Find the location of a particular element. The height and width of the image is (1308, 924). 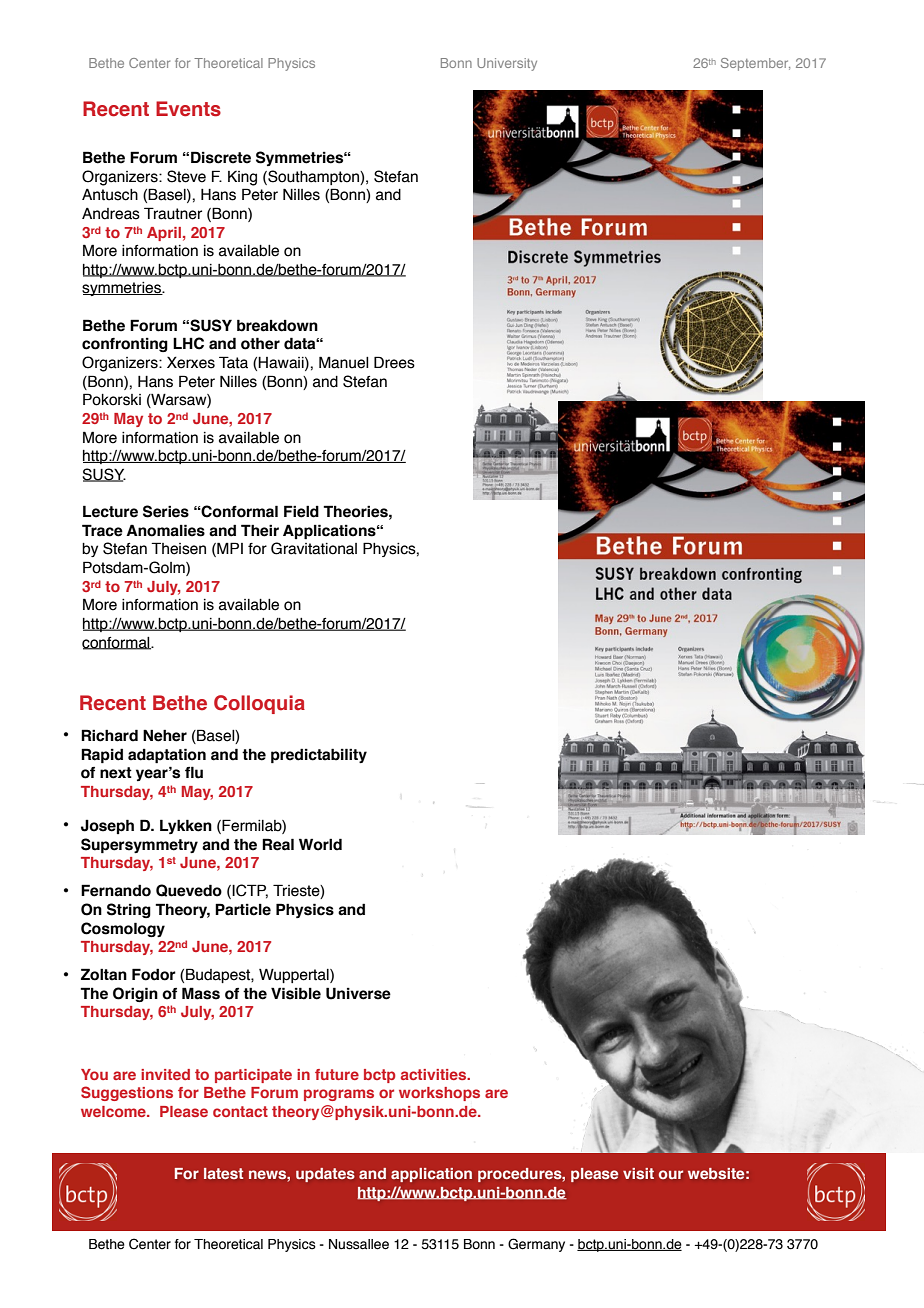

our is located at coordinates (671, 1174).
